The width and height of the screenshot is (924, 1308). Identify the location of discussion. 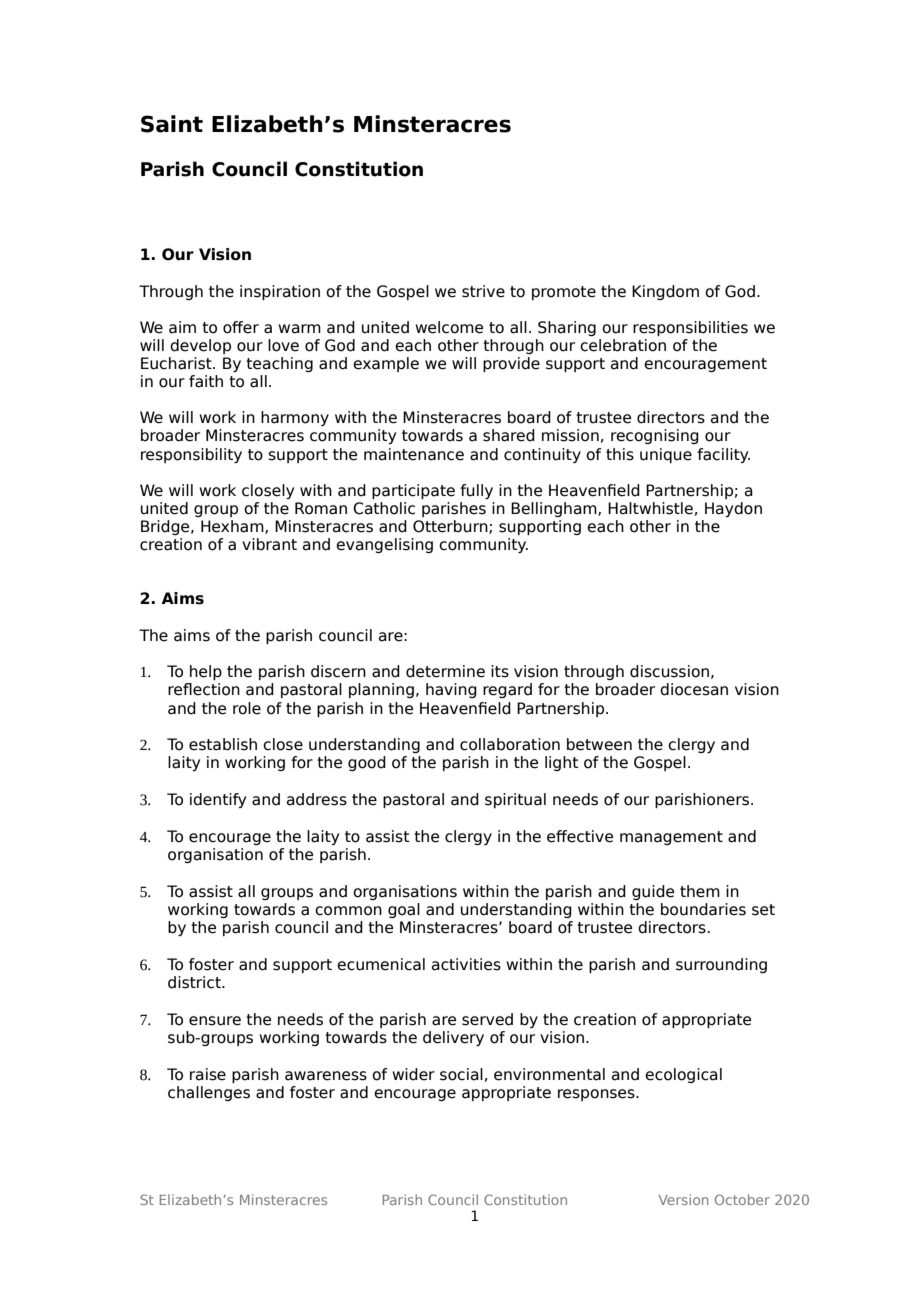
(669, 671).
